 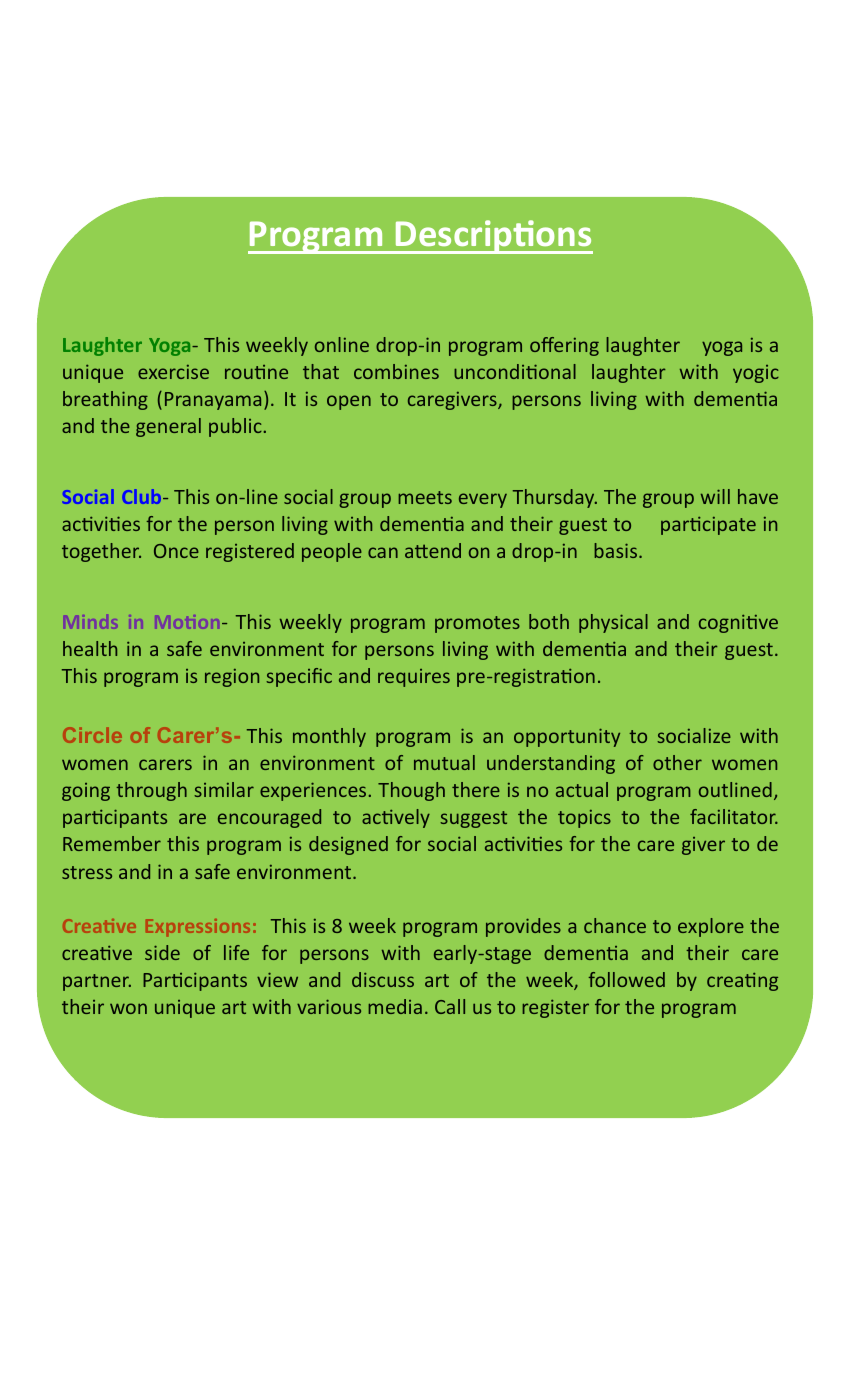 I want to click on combines, so click(x=396, y=371).
